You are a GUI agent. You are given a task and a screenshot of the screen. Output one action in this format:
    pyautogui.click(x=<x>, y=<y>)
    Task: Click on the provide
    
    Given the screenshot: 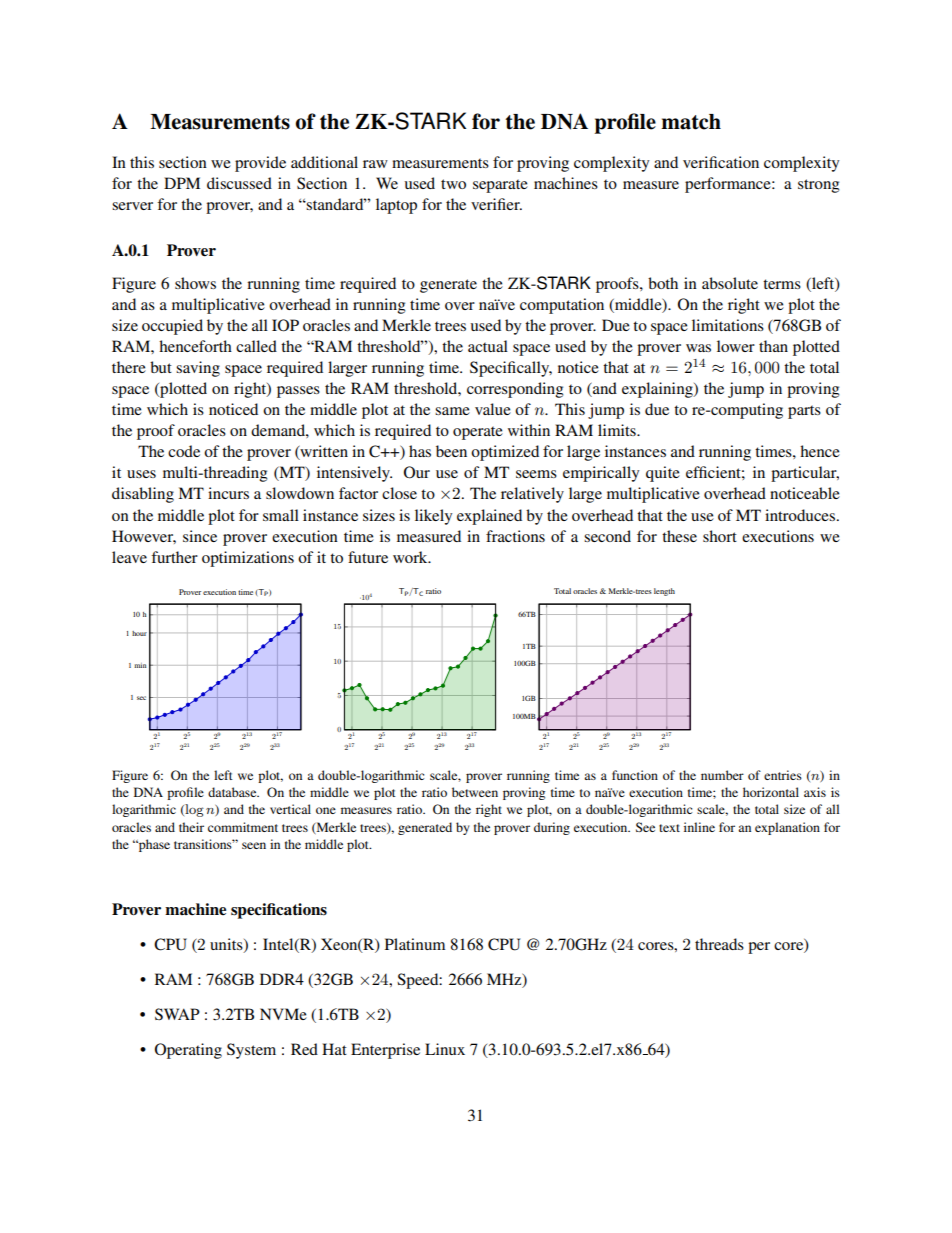 What is the action you would take?
    pyautogui.click(x=260, y=164)
